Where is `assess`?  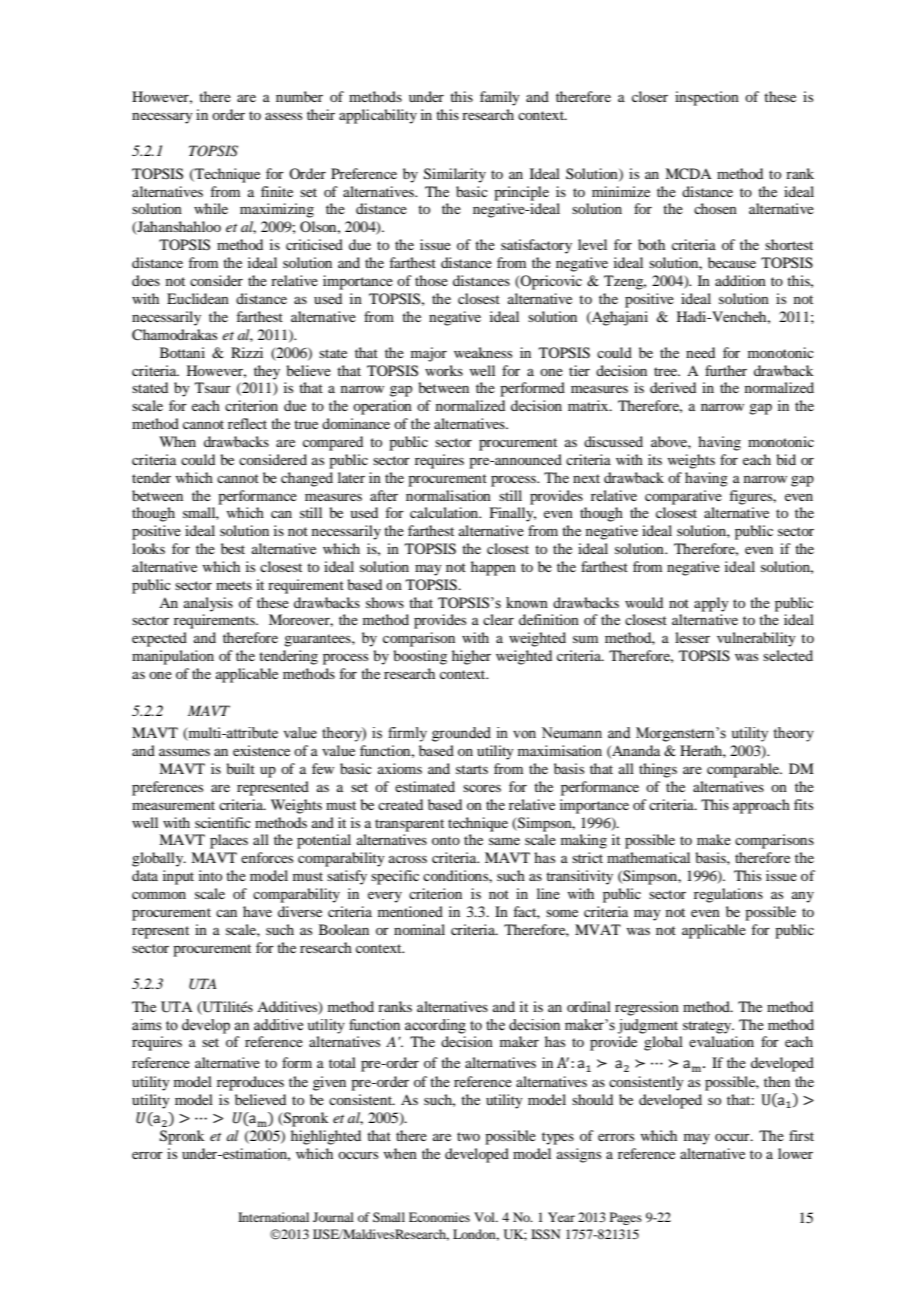 assess is located at coordinates (283, 116).
